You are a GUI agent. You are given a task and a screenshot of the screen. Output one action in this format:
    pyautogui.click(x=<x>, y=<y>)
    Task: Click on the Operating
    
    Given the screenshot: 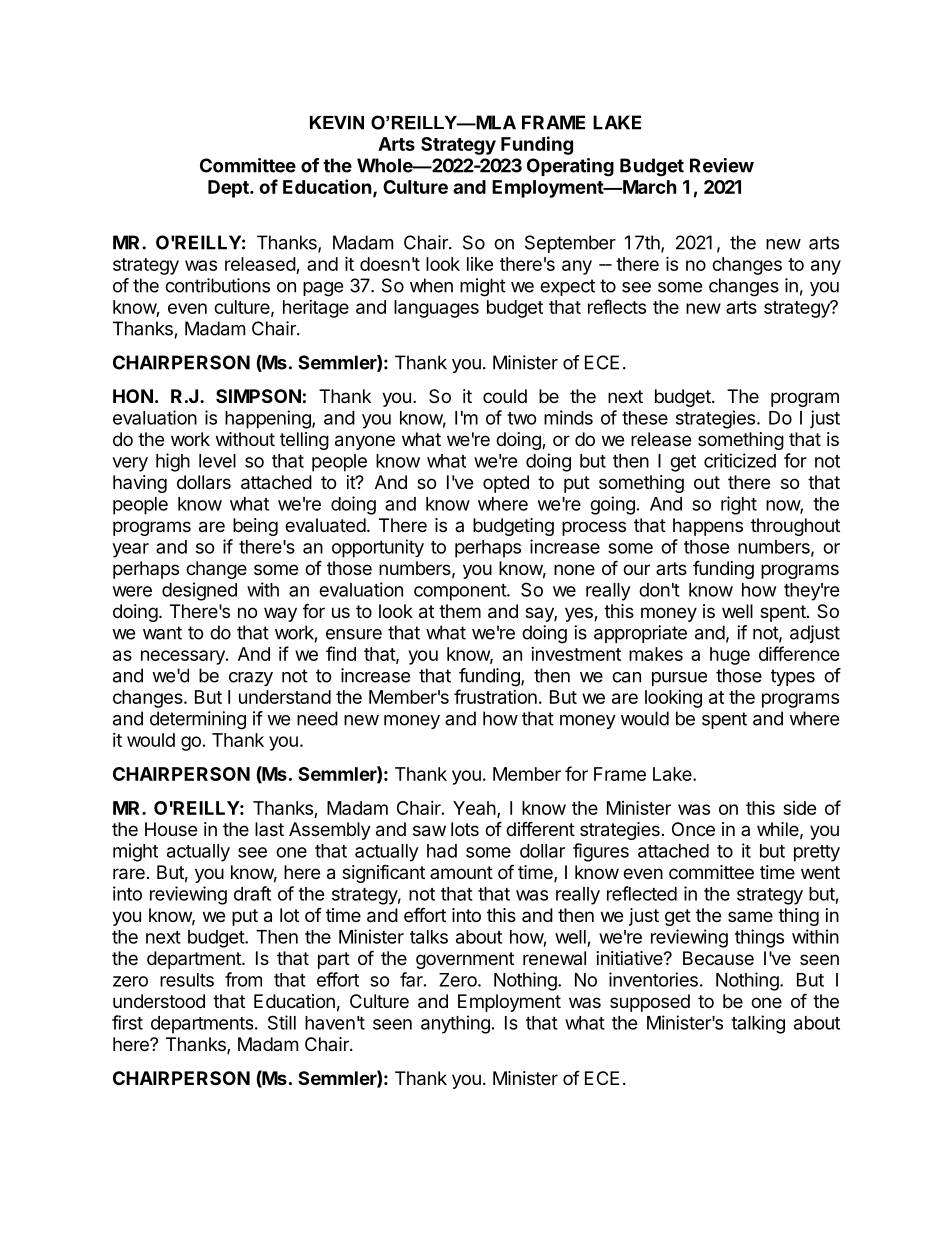 What is the action you would take?
    pyautogui.click(x=570, y=167)
